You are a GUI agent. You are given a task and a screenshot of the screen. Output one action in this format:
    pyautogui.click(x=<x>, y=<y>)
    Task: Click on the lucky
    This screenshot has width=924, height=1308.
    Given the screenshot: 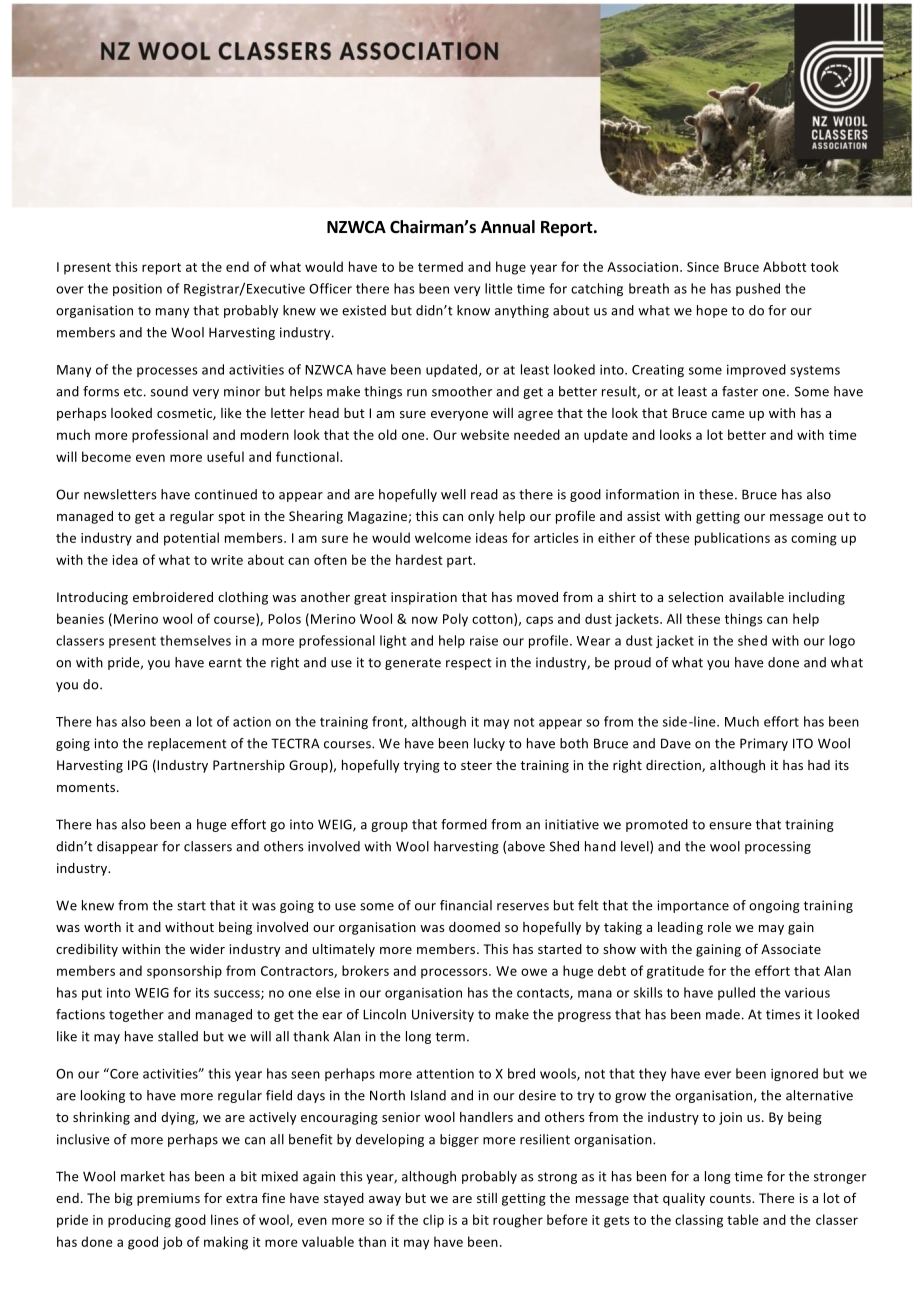 What is the action you would take?
    pyautogui.click(x=489, y=744)
